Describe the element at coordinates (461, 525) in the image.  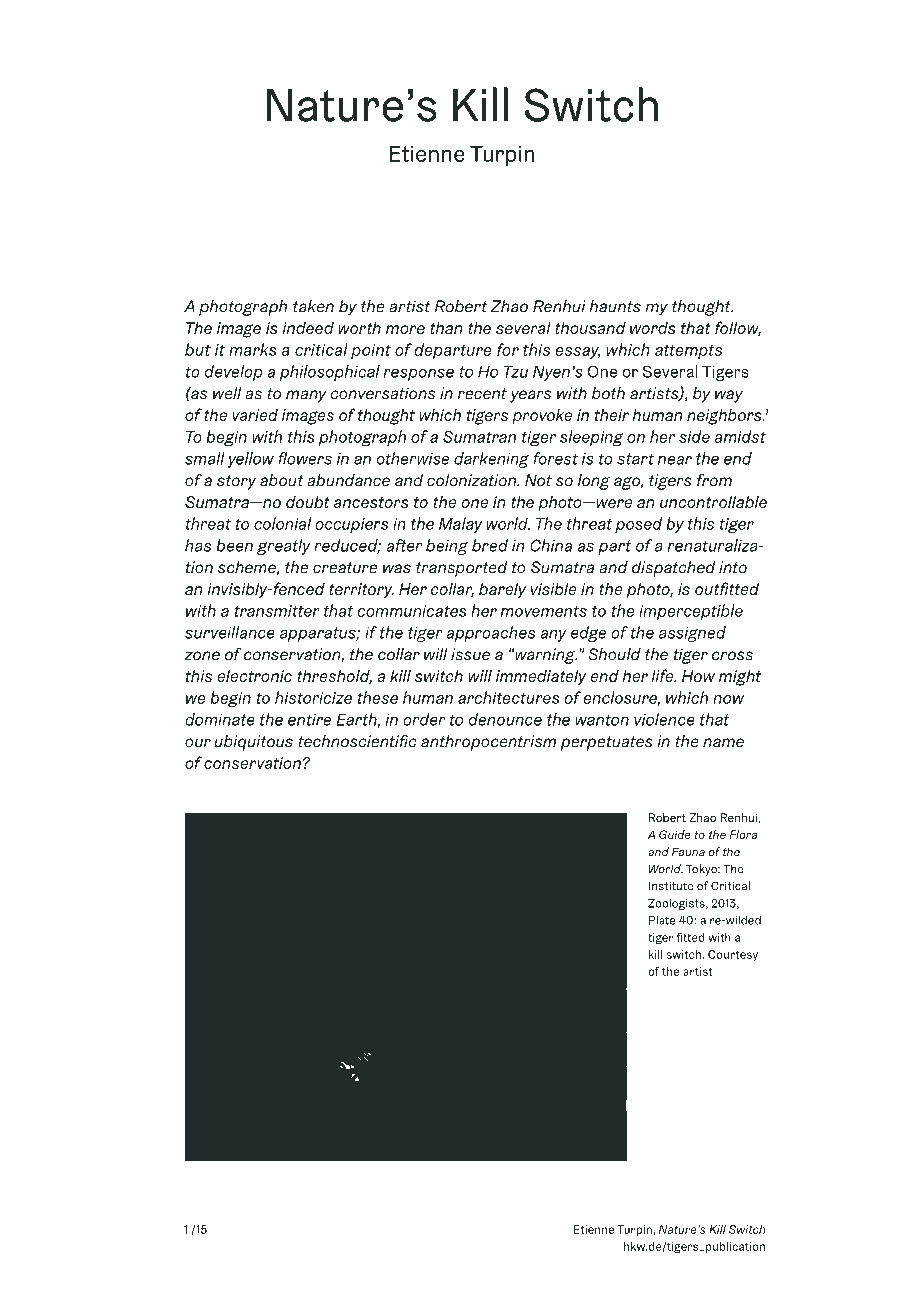
I see `Malay` at that location.
